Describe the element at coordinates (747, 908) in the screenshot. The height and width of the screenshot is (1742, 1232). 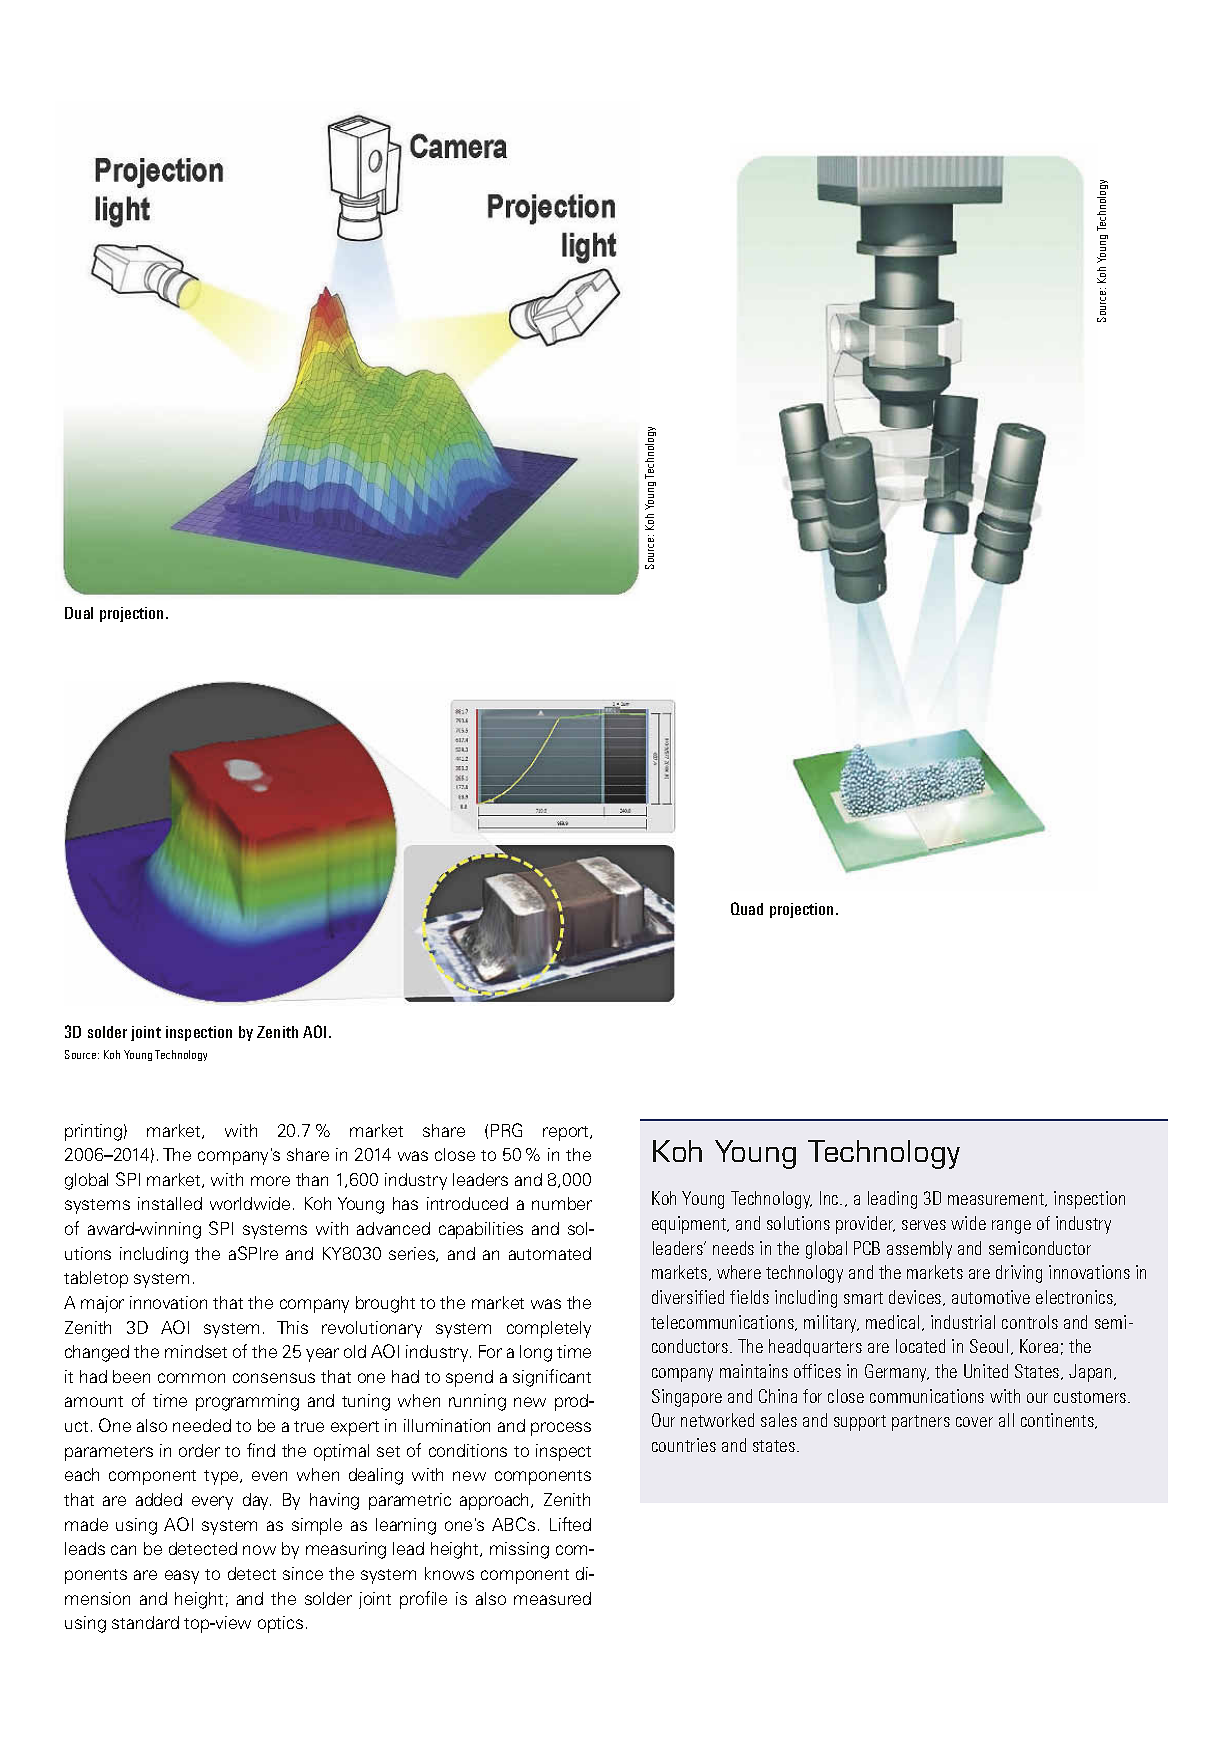
I see `Quad` at that location.
